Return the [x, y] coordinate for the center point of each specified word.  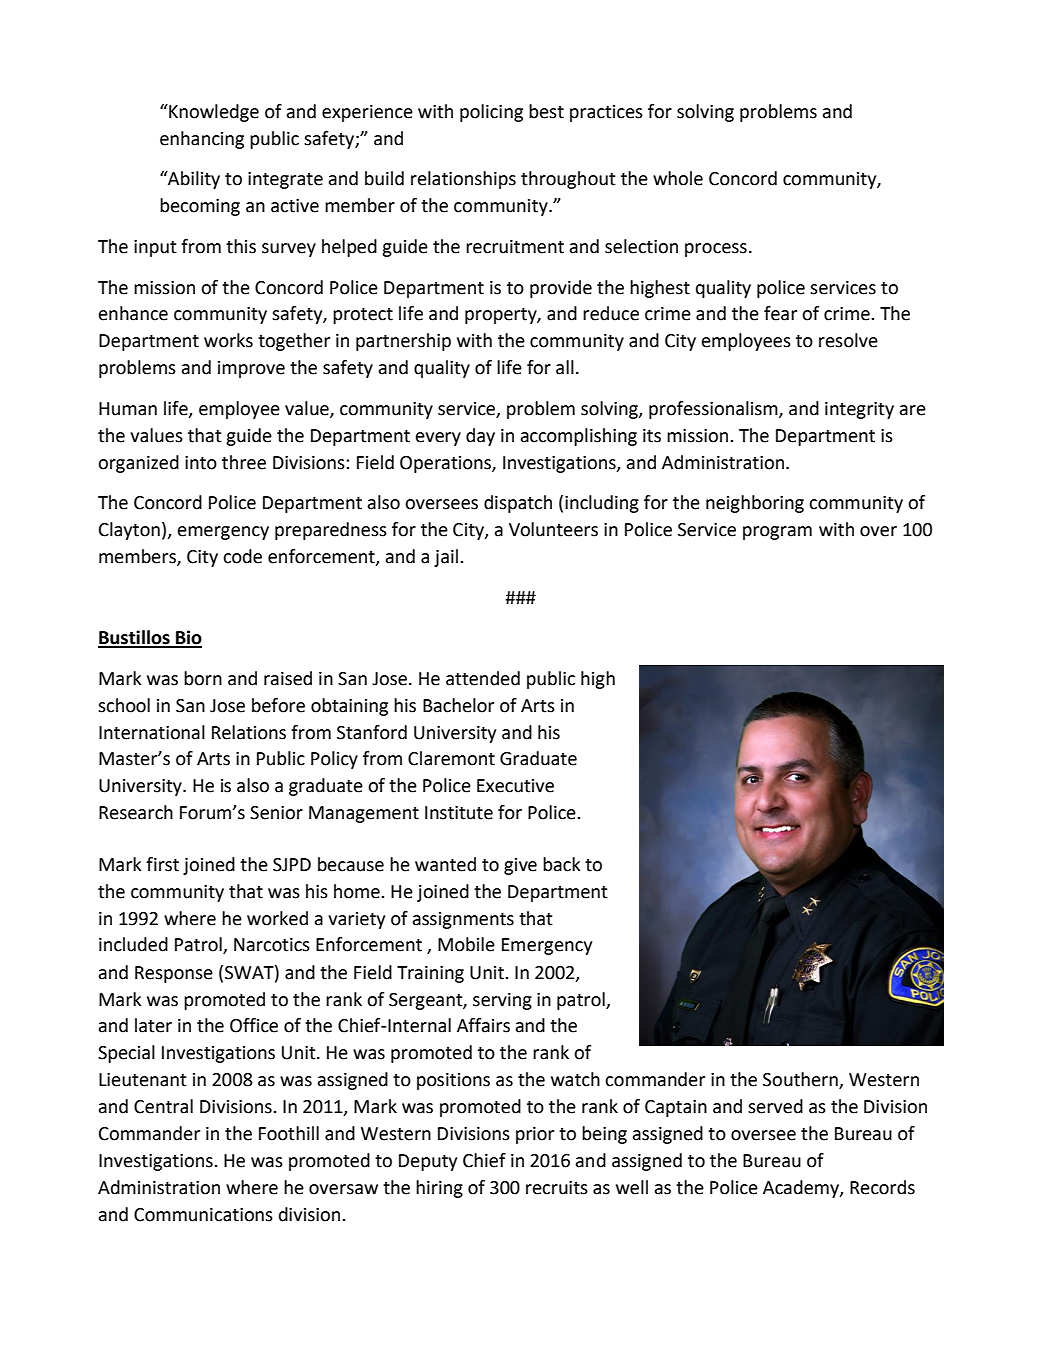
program [777, 533]
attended [483, 678]
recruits [557, 1188]
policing [491, 113]
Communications [203, 1215]
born [203, 678]
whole [678, 178]
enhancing [202, 140]
